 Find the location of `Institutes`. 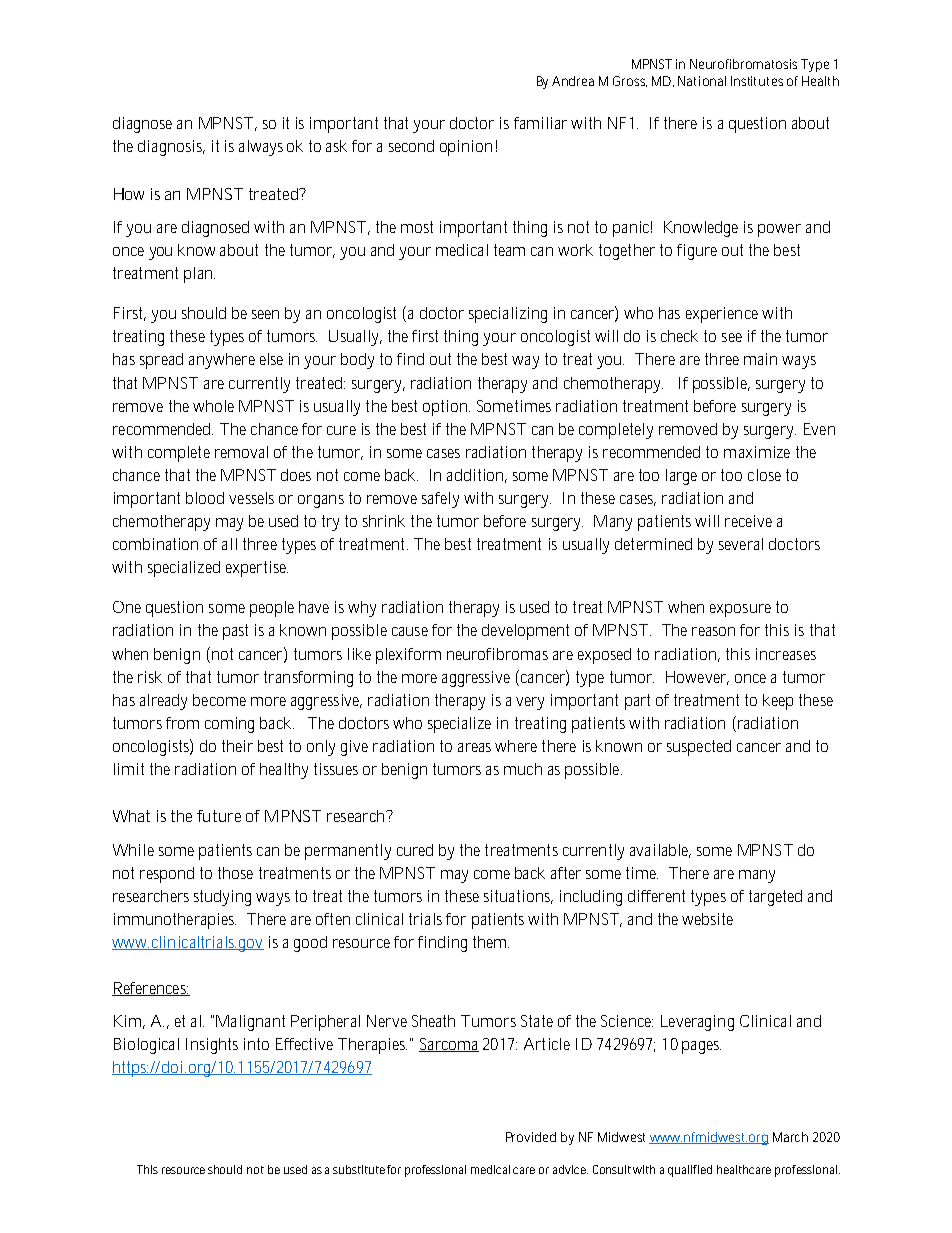

Institutes is located at coordinates (757, 81).
